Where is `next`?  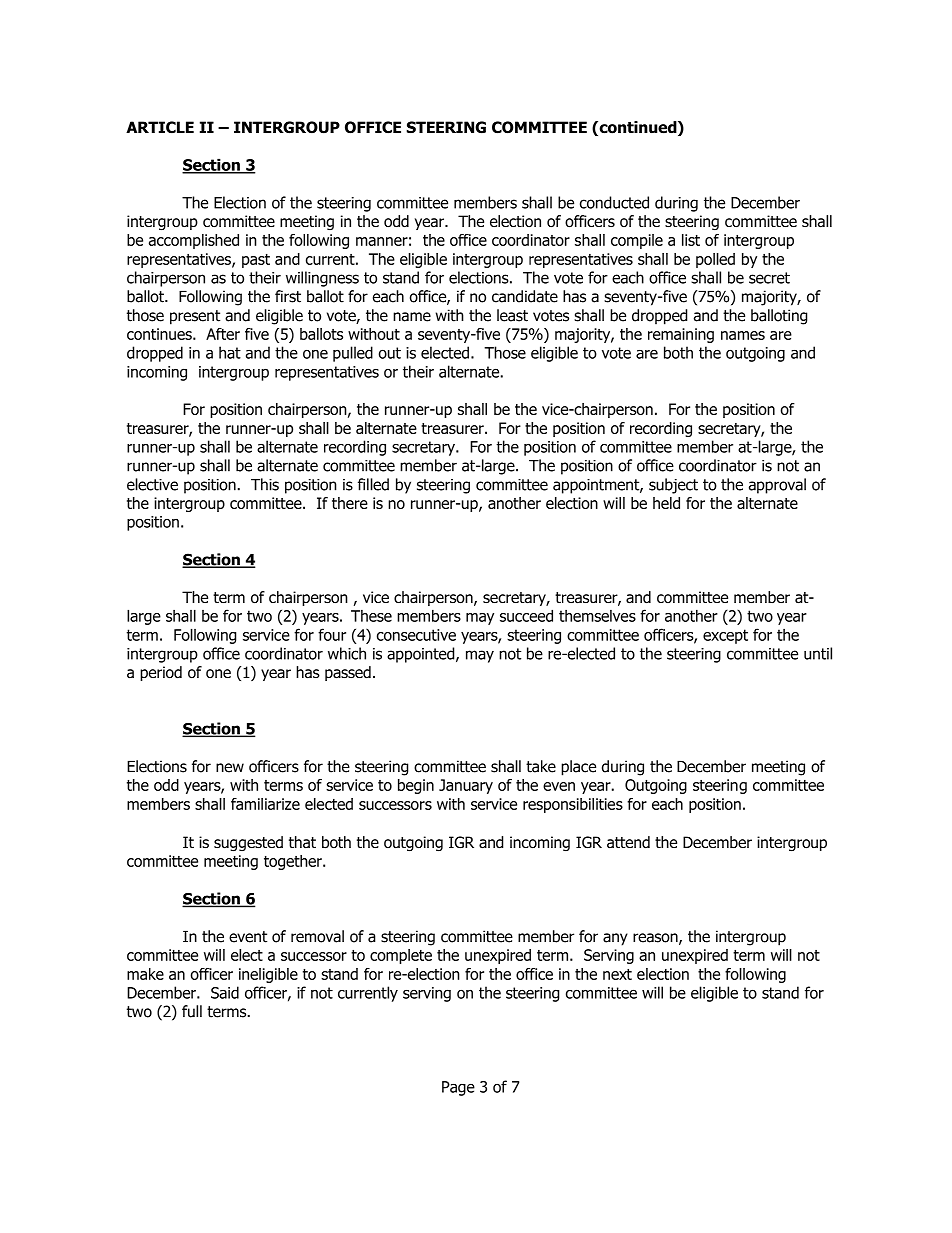 next is located at coordinates (617, 974).
